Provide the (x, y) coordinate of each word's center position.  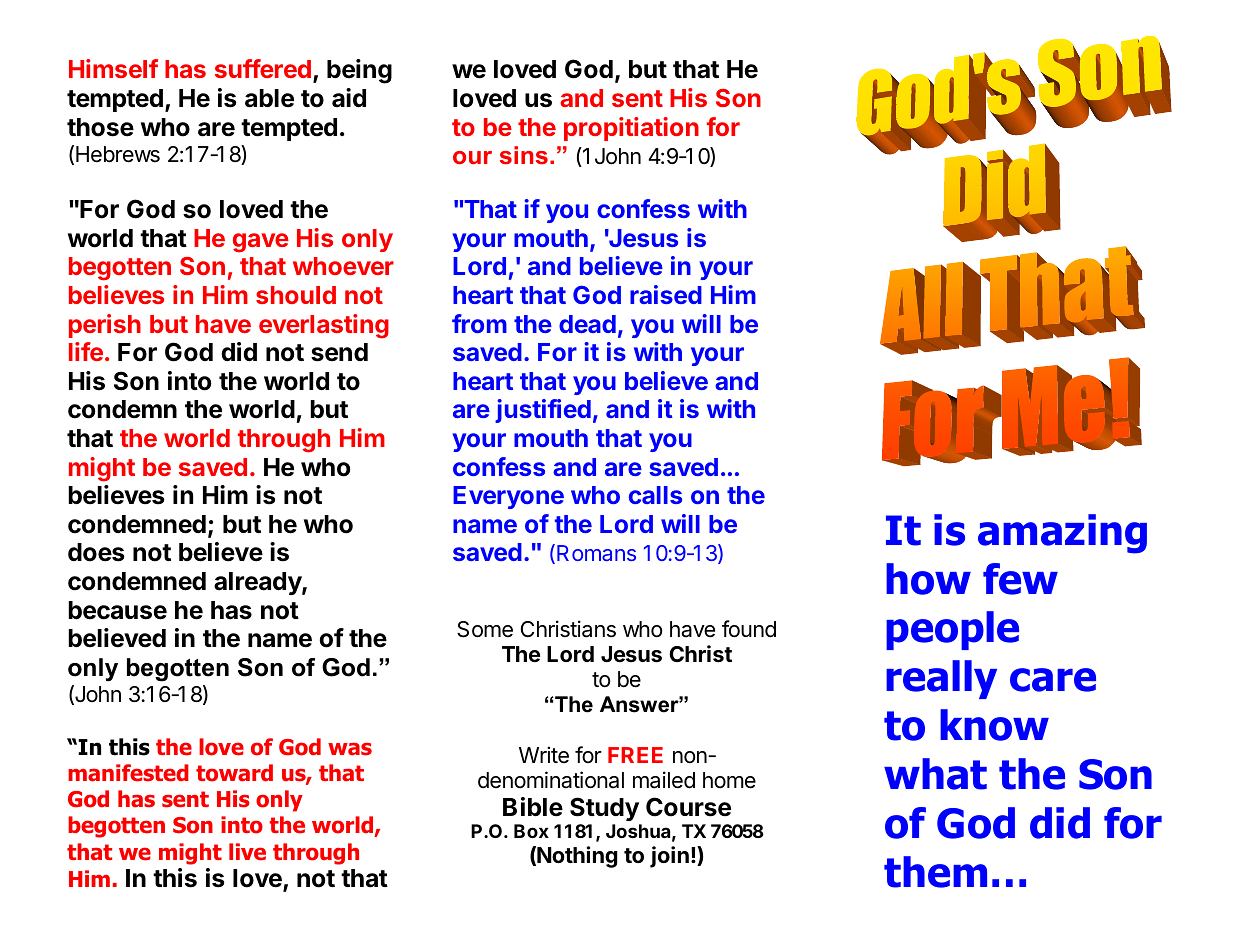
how (928, 579)
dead (587, 324)
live (247, 852)
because (117, 610)
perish (105, 326)
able (269, 98)
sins (524, 155)
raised (666, 294)
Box (531, 831)
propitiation (631, 129)
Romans (596, 553)
